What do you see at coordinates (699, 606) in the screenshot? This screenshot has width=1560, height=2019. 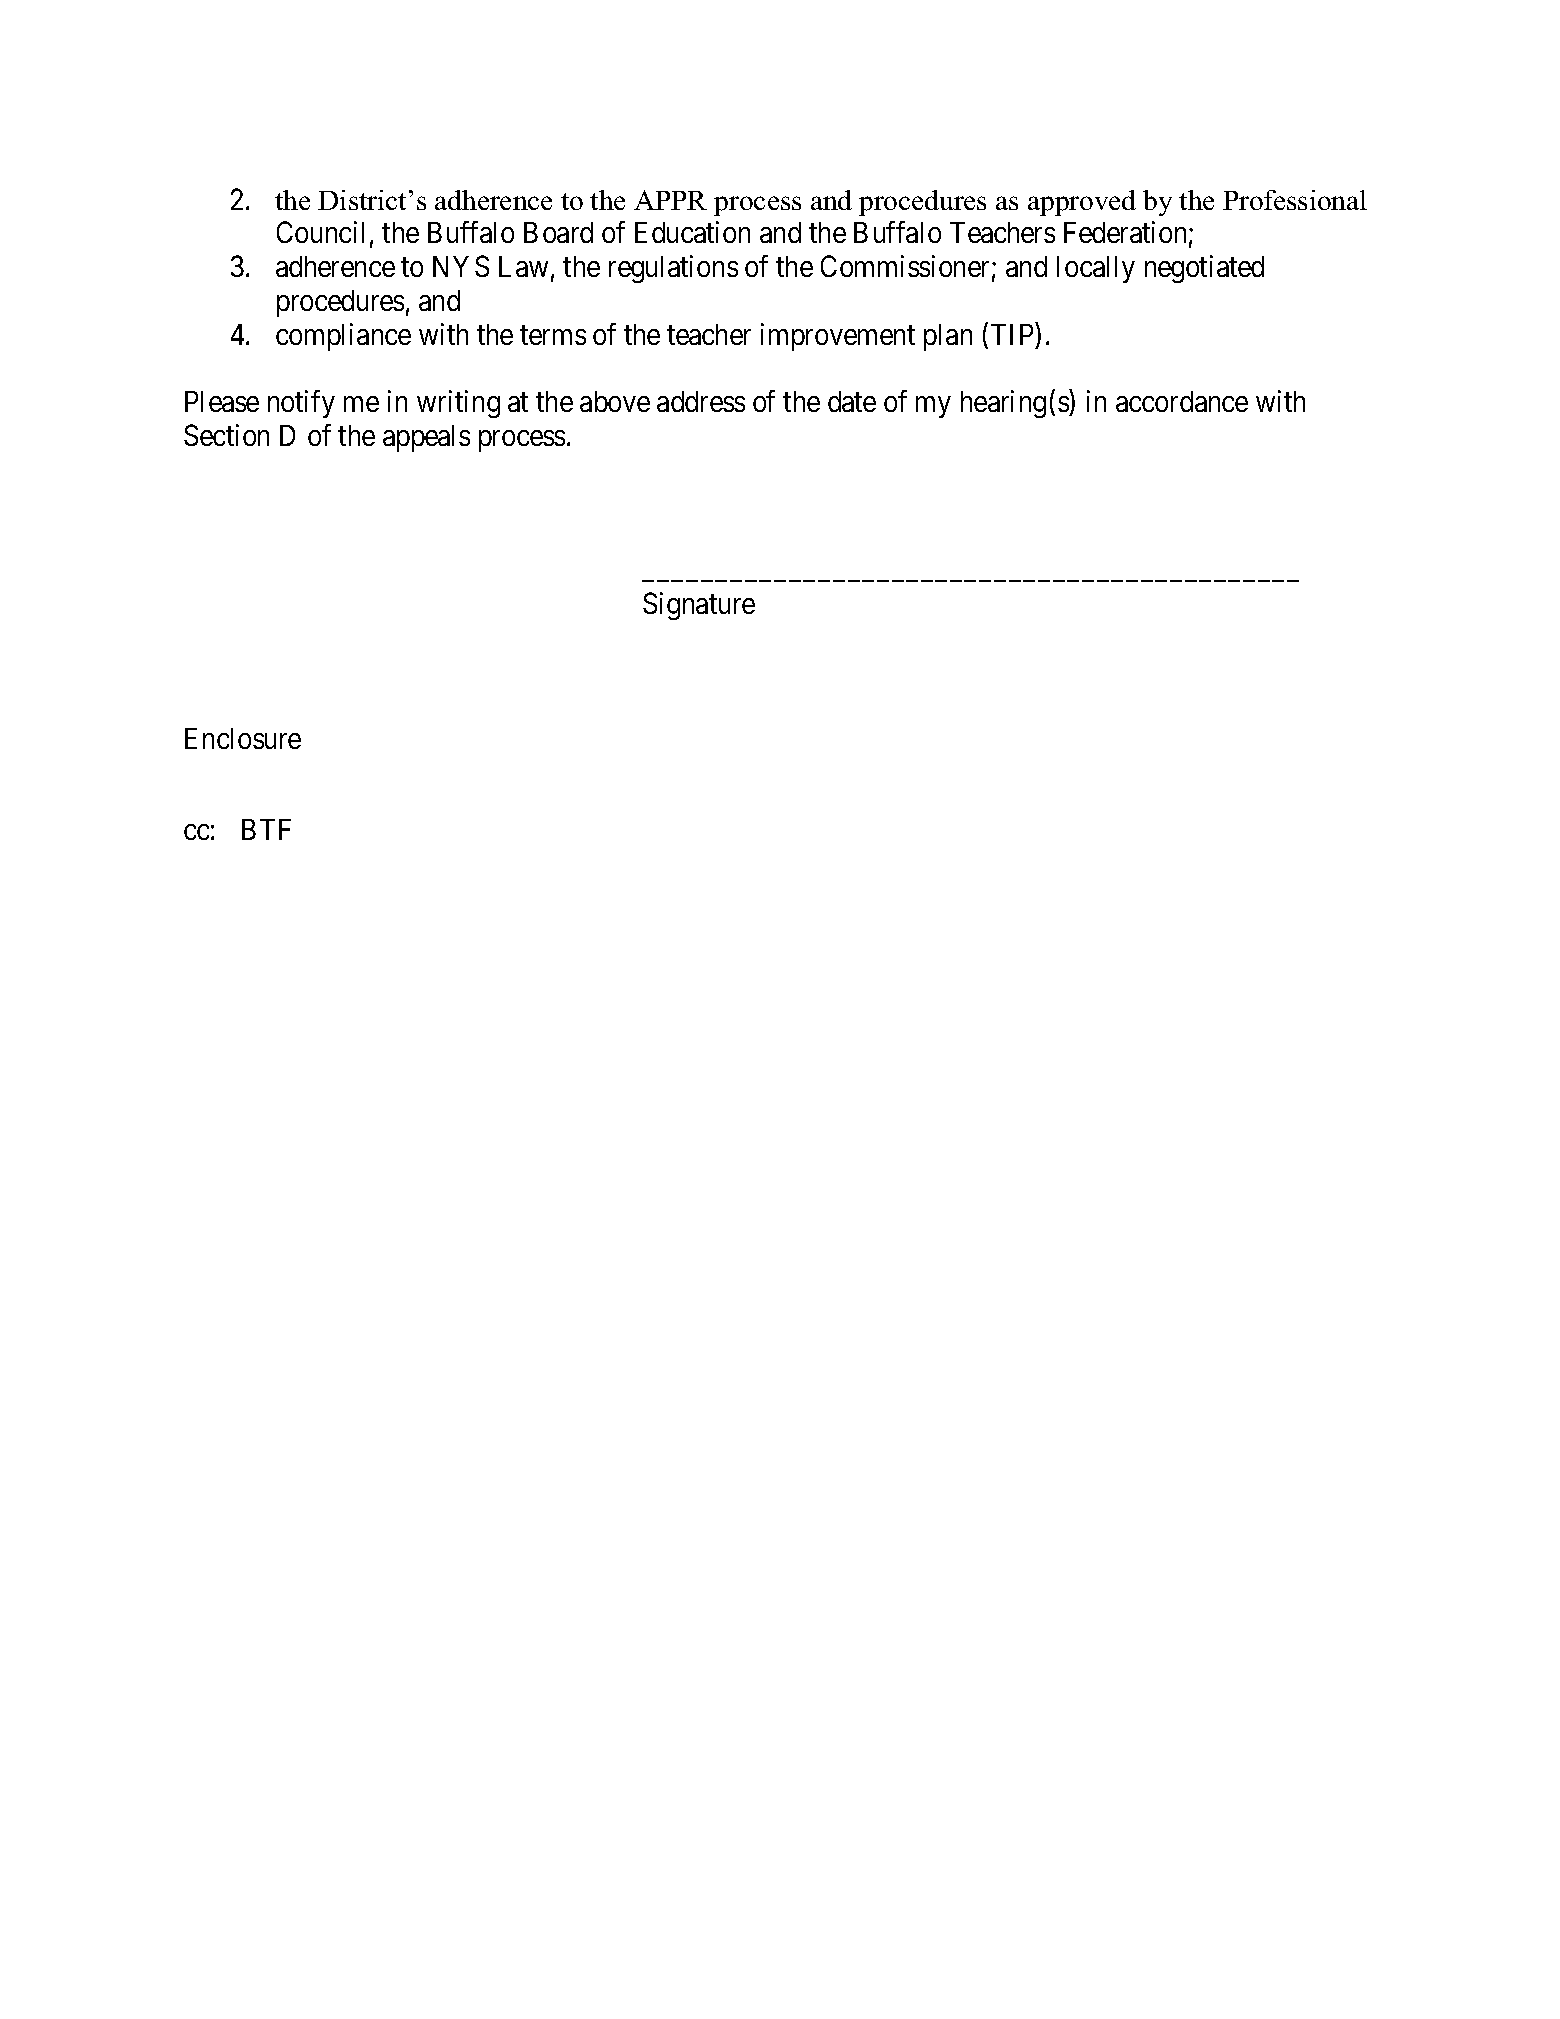 I see `Signature` at bounding box center [699, 606].
